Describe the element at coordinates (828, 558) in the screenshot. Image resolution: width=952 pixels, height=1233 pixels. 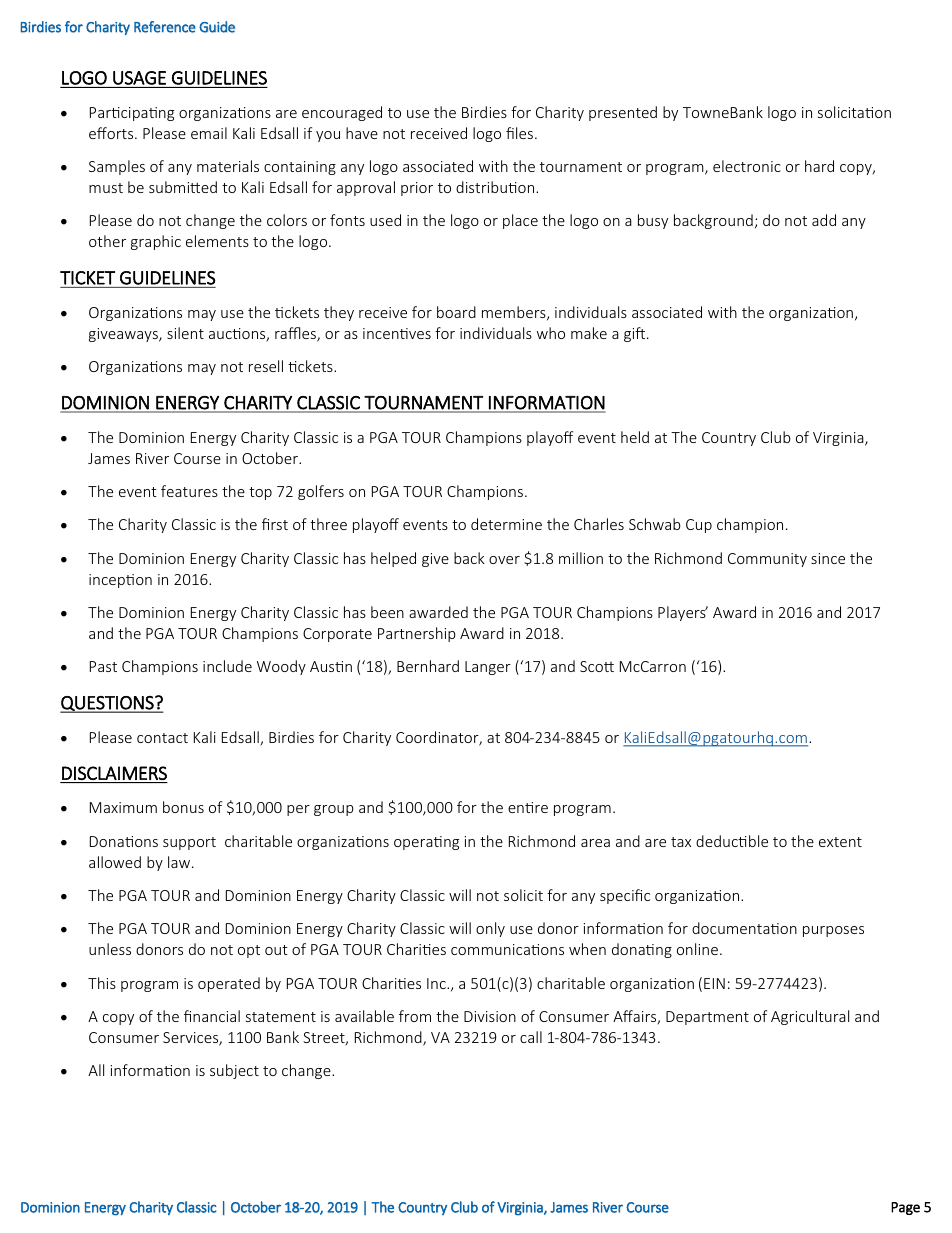
I see `since` at that location.
